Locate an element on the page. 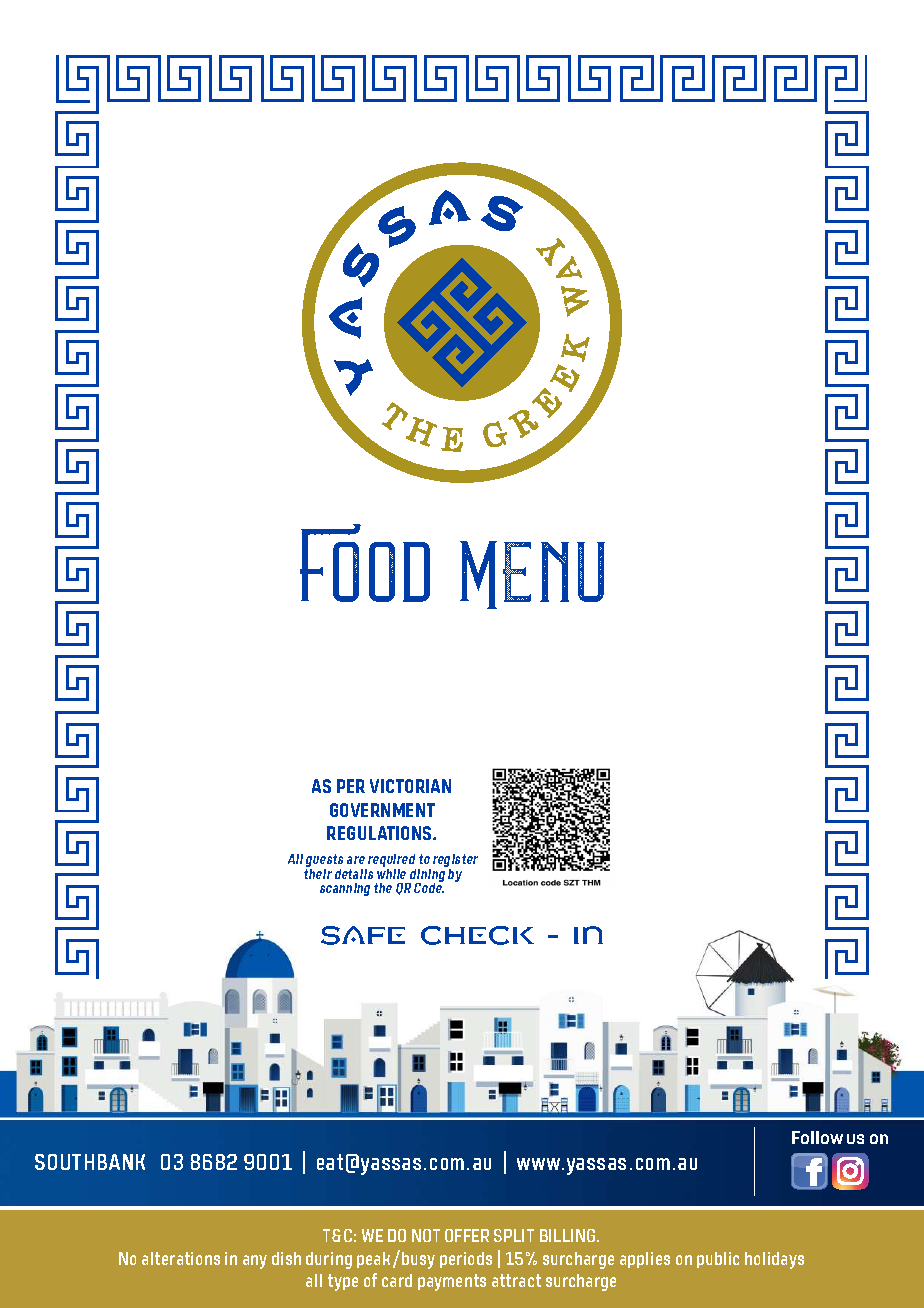 The width and height of the image is (924, 1308). MENU is located at coordinates (532, 575).
